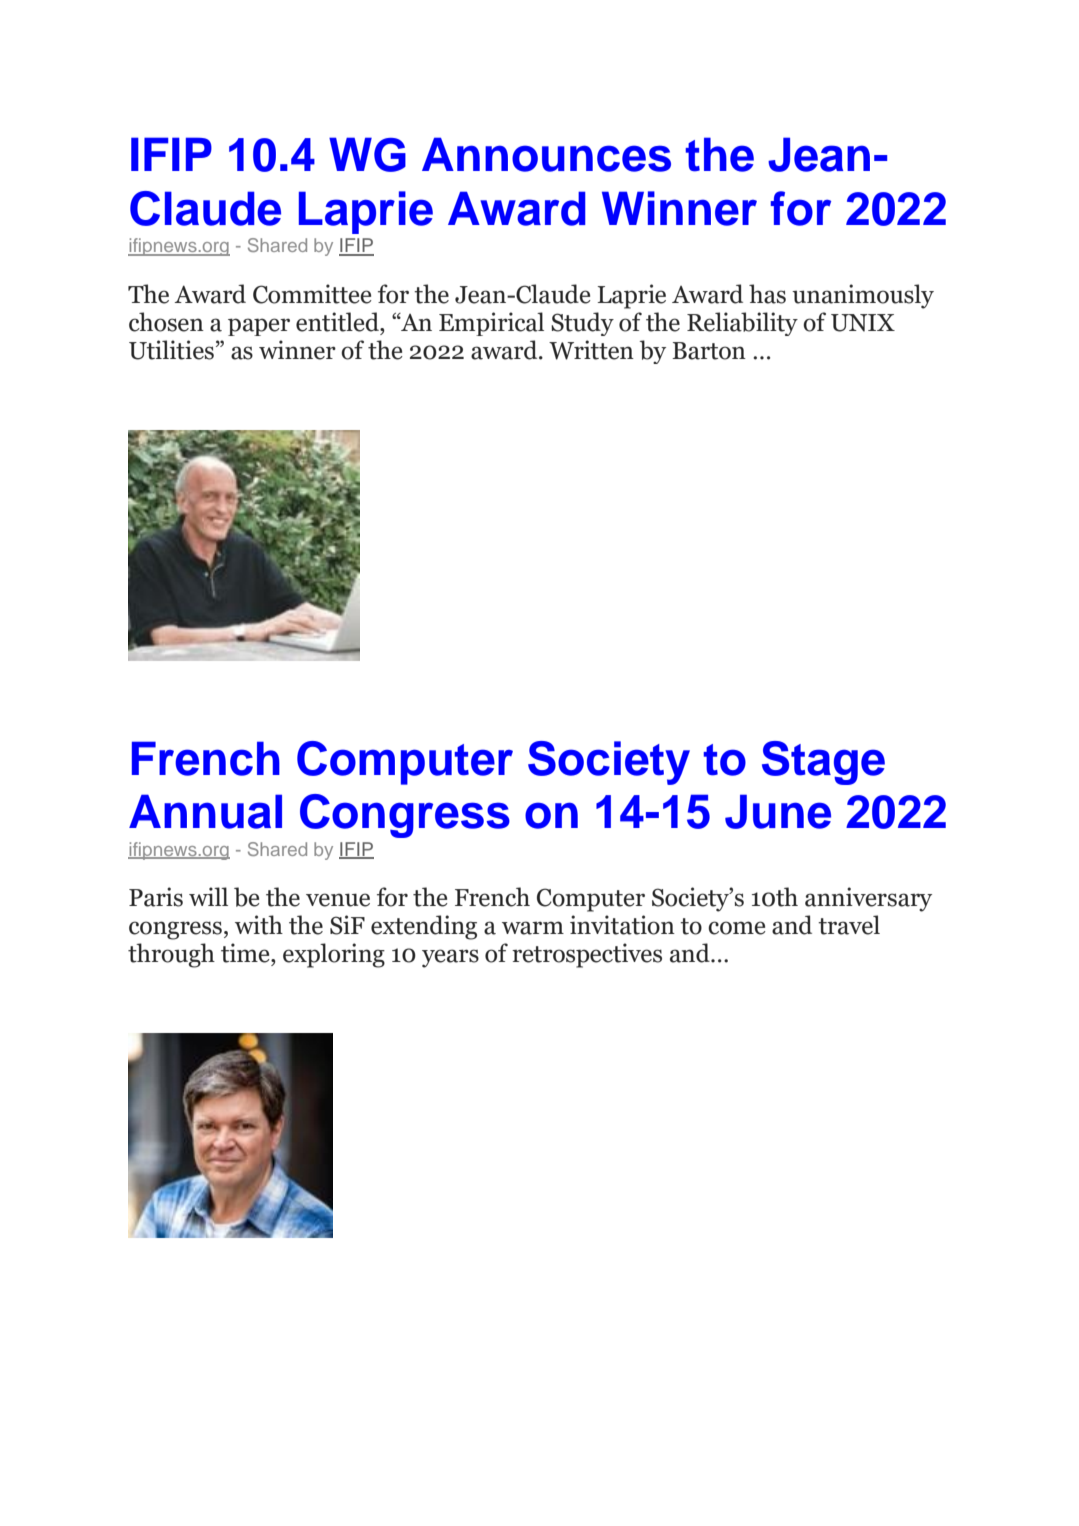  Describe the element at coordinates (259, 925) in the screenshot. I see `with` at that location.
